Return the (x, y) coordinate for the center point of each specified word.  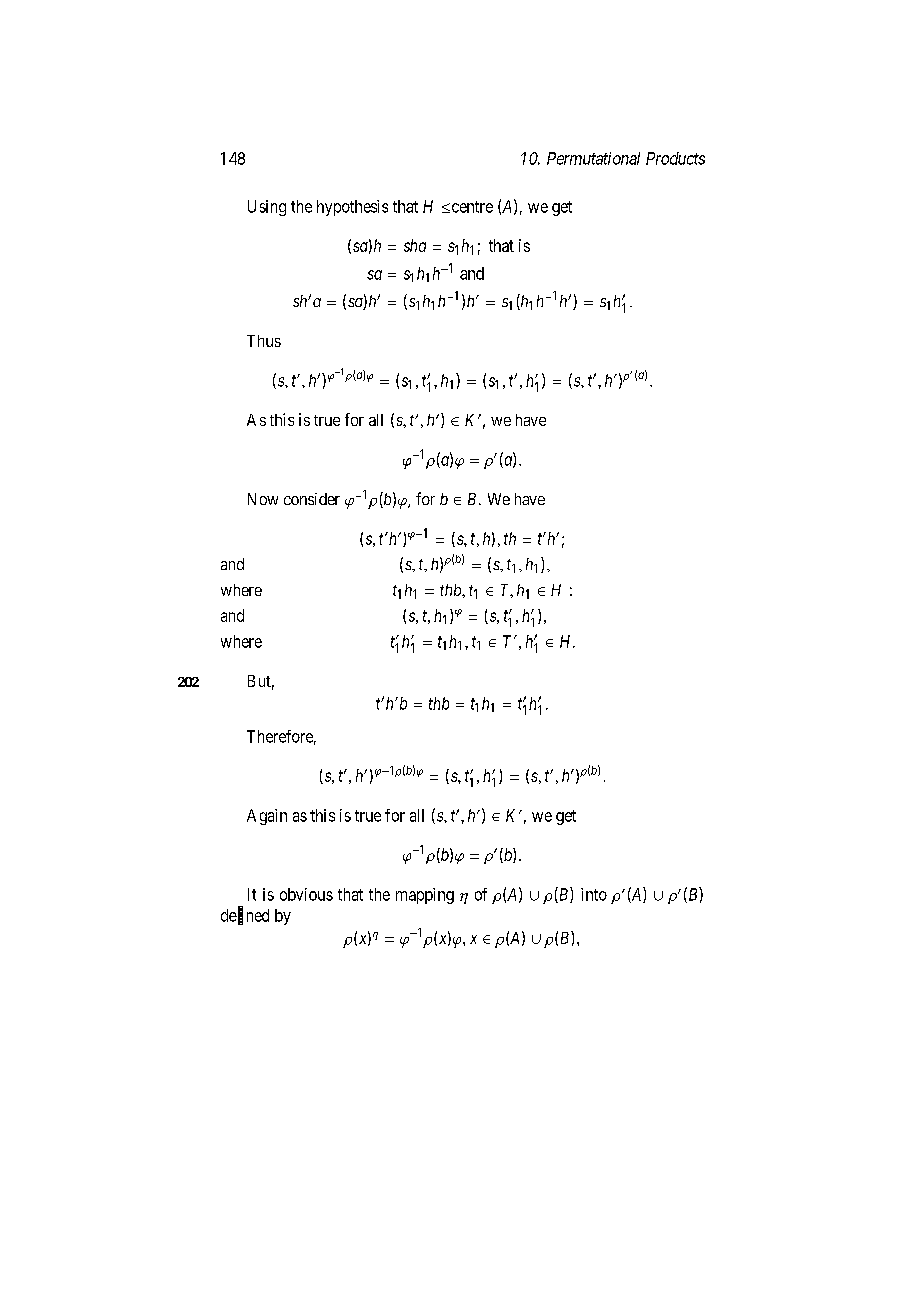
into (594, 894)
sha (415, 245)
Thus (264, 341)
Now (263, 499)
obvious (306, 894)
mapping (425, 896)
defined (245, 916)
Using (267, 208)
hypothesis (352, 208)
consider (312, 499)
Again (267, 817)
